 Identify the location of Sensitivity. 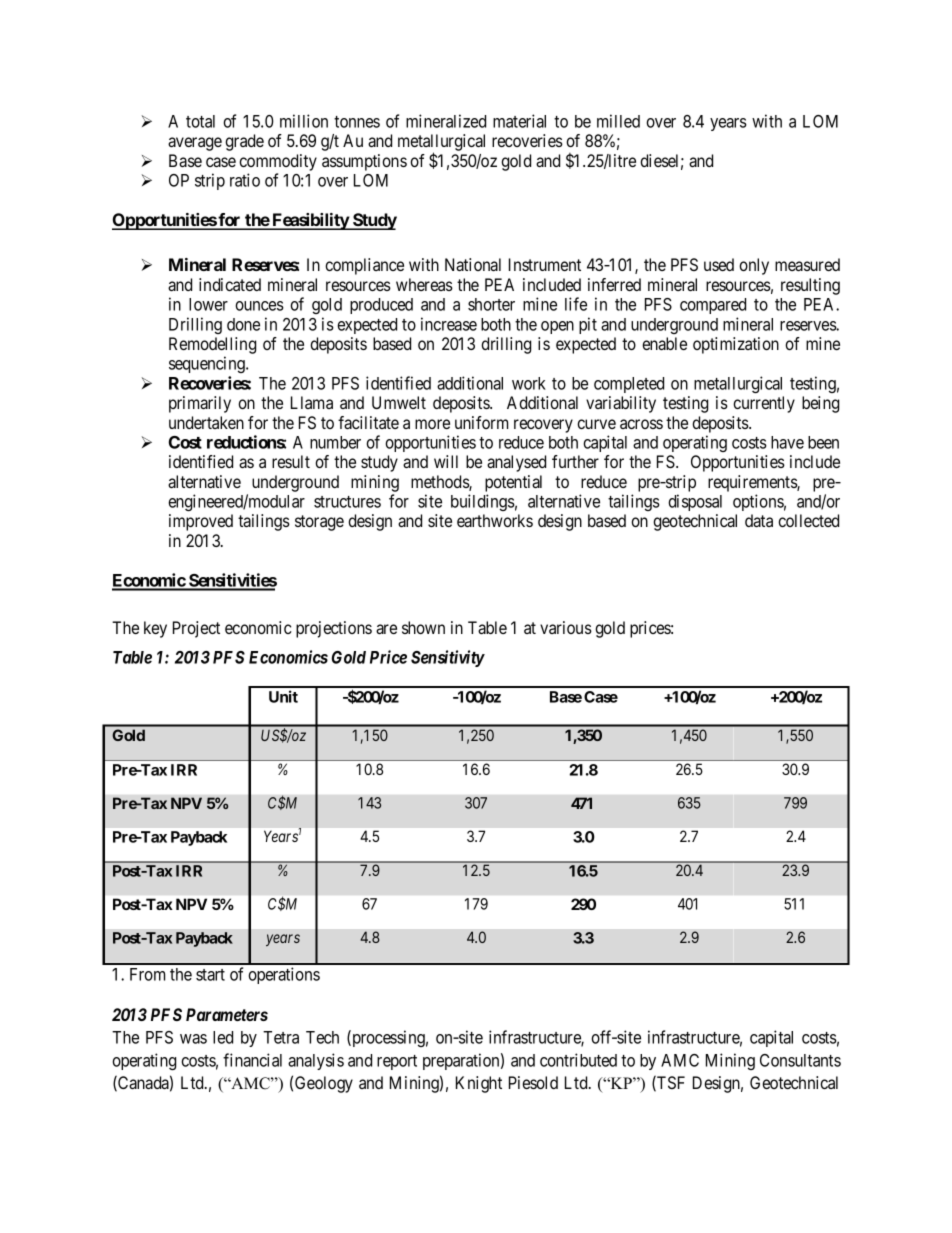
(448, 658).
